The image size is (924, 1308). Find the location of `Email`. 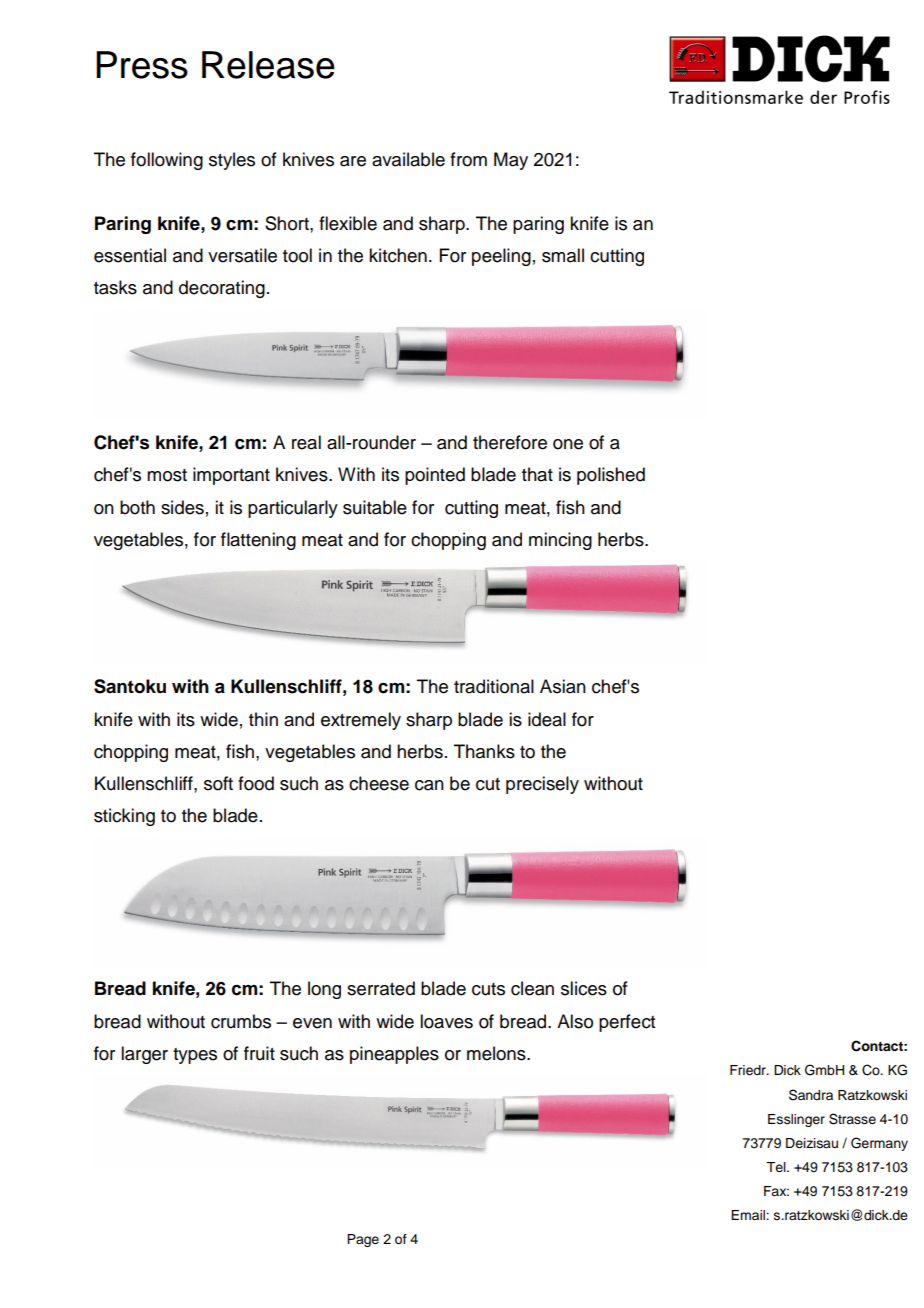

Email is located at coordinates (749, 1215).
